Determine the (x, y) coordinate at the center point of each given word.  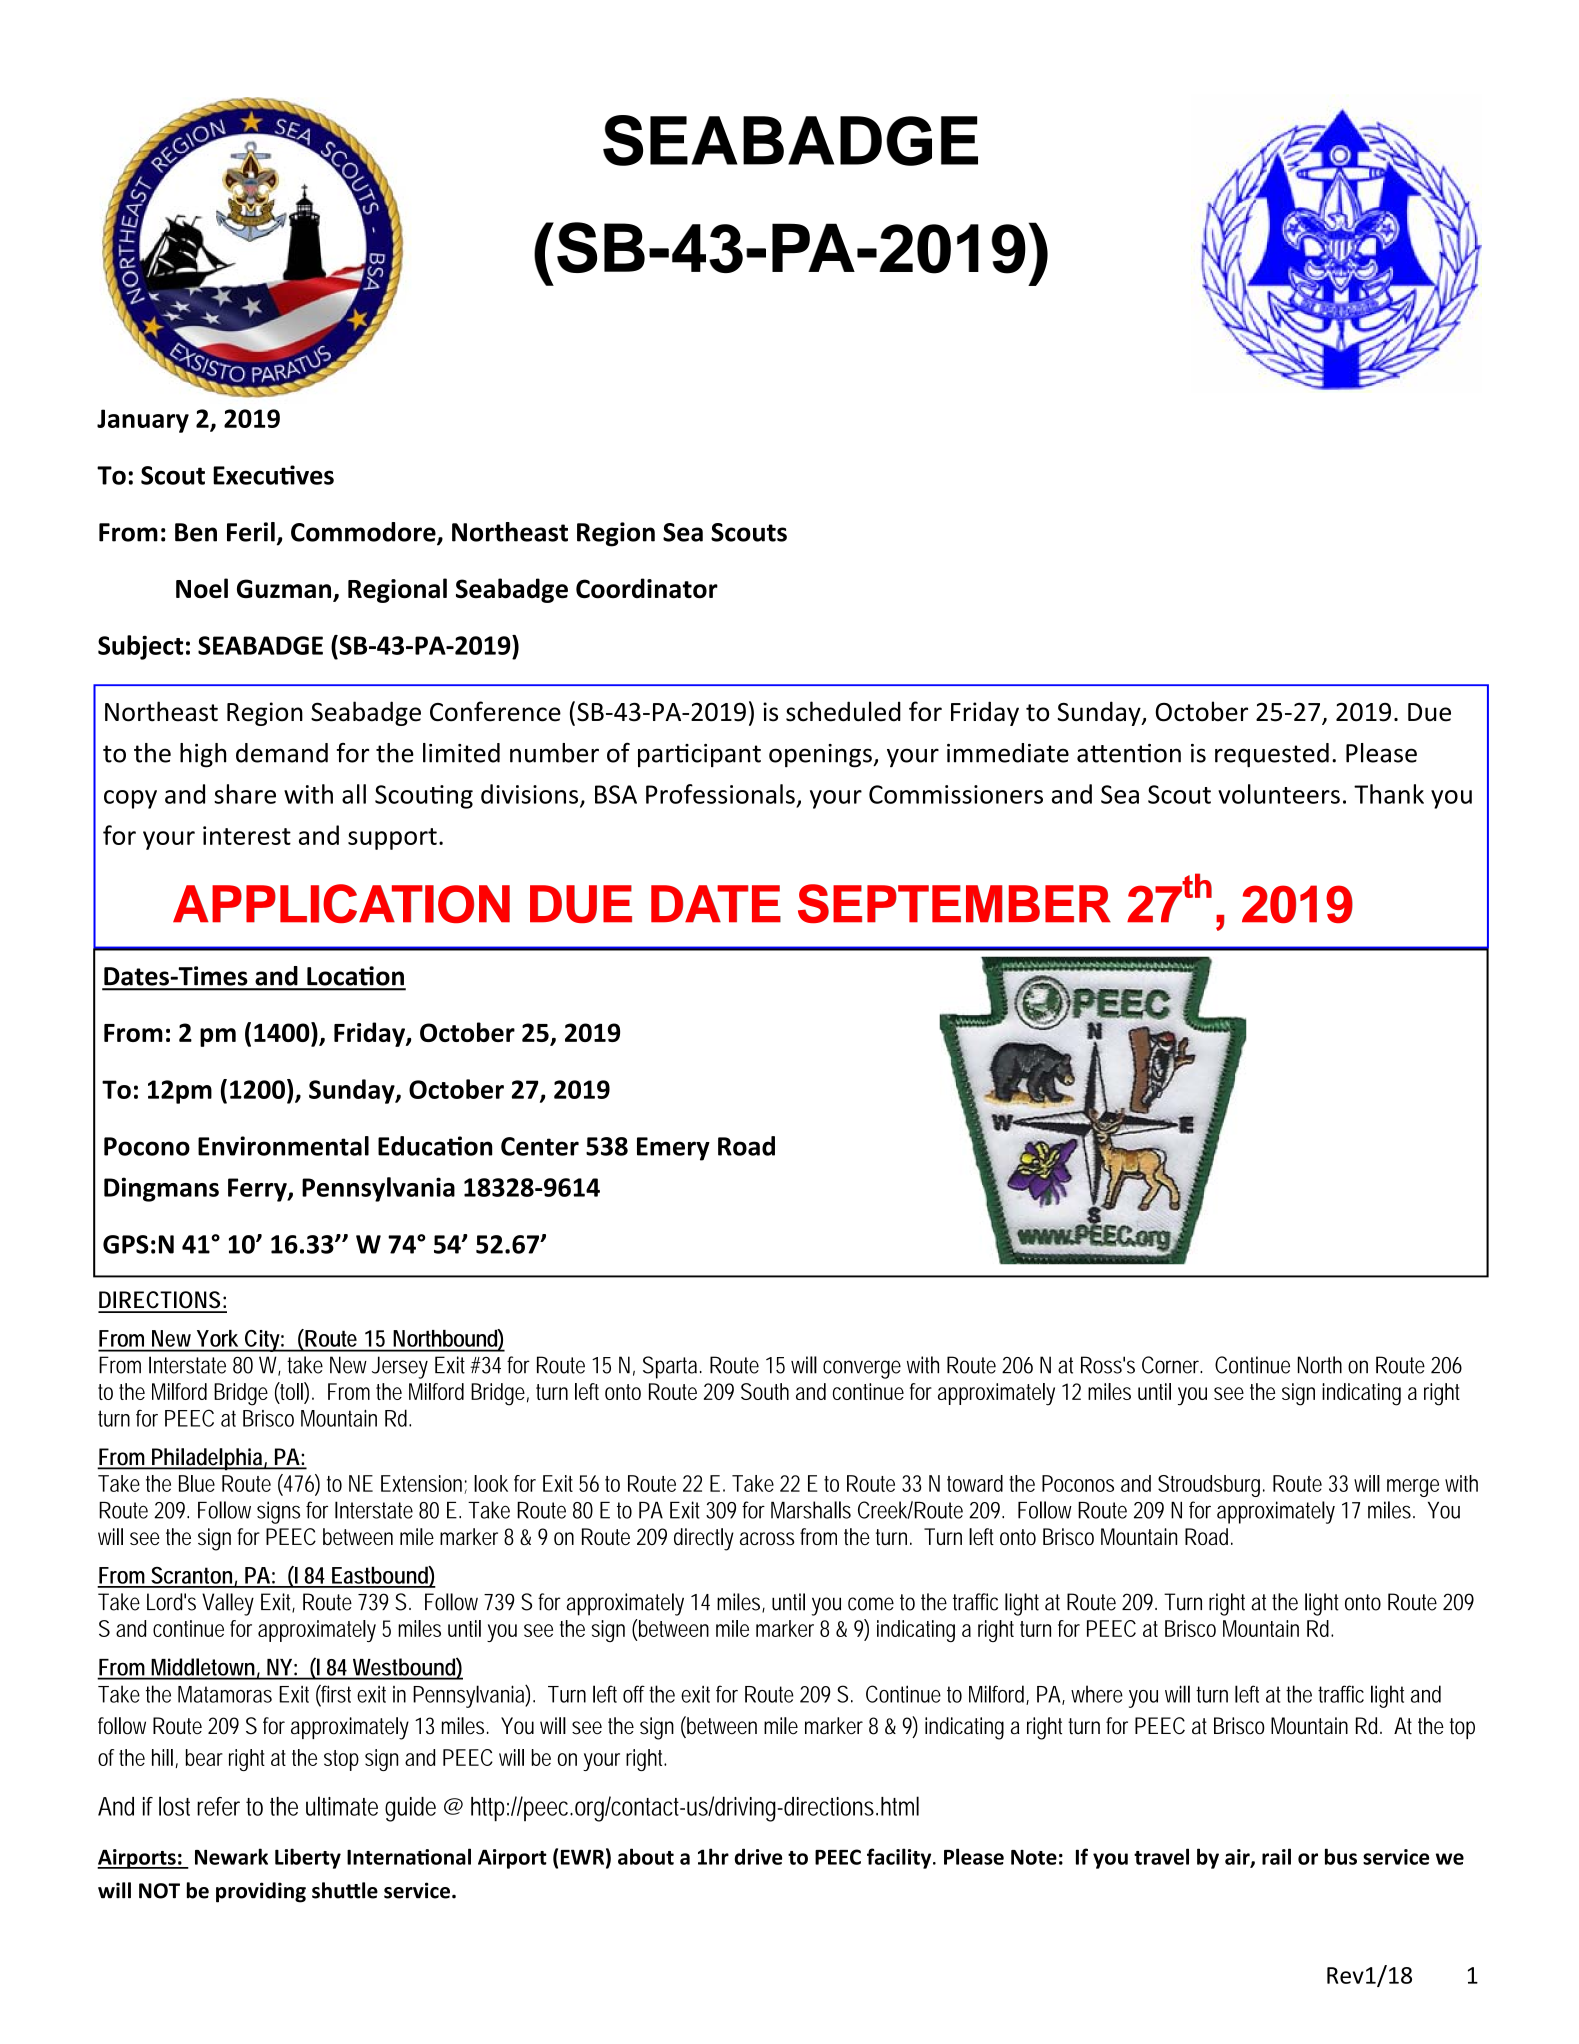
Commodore (364, 533)
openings (821, 756)
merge (1413, 1488)
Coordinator (647, 588)
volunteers (1279, 794)
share (245, 794)
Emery (673, 1149)
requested (1272, 755)
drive (758, 1856)
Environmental (283, 1146)
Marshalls (811, 1510)
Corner (1172, 1365)
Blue (197, 1483)
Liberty (308, 1858)
